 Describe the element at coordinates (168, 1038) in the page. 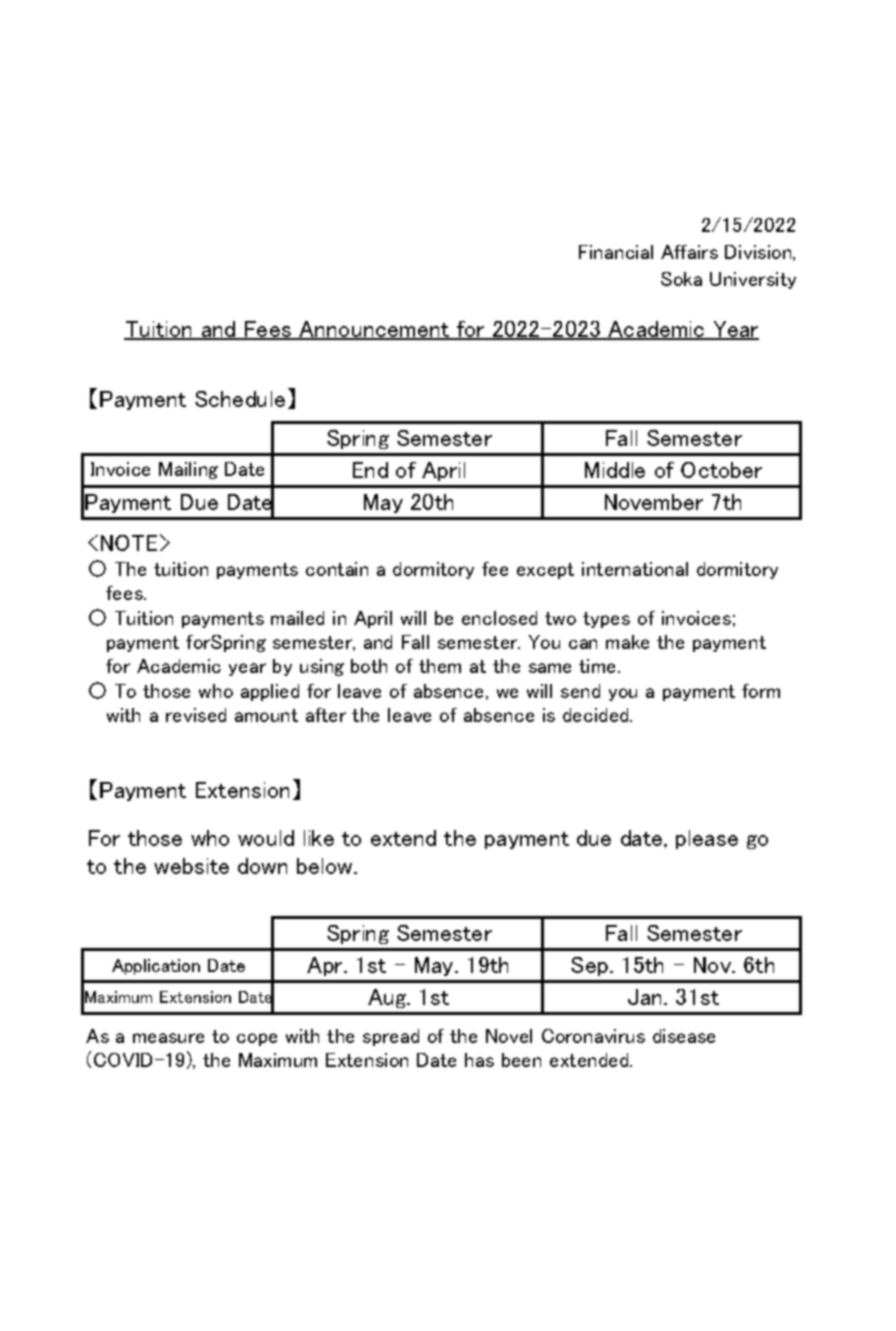

I see `measure` at that location.
